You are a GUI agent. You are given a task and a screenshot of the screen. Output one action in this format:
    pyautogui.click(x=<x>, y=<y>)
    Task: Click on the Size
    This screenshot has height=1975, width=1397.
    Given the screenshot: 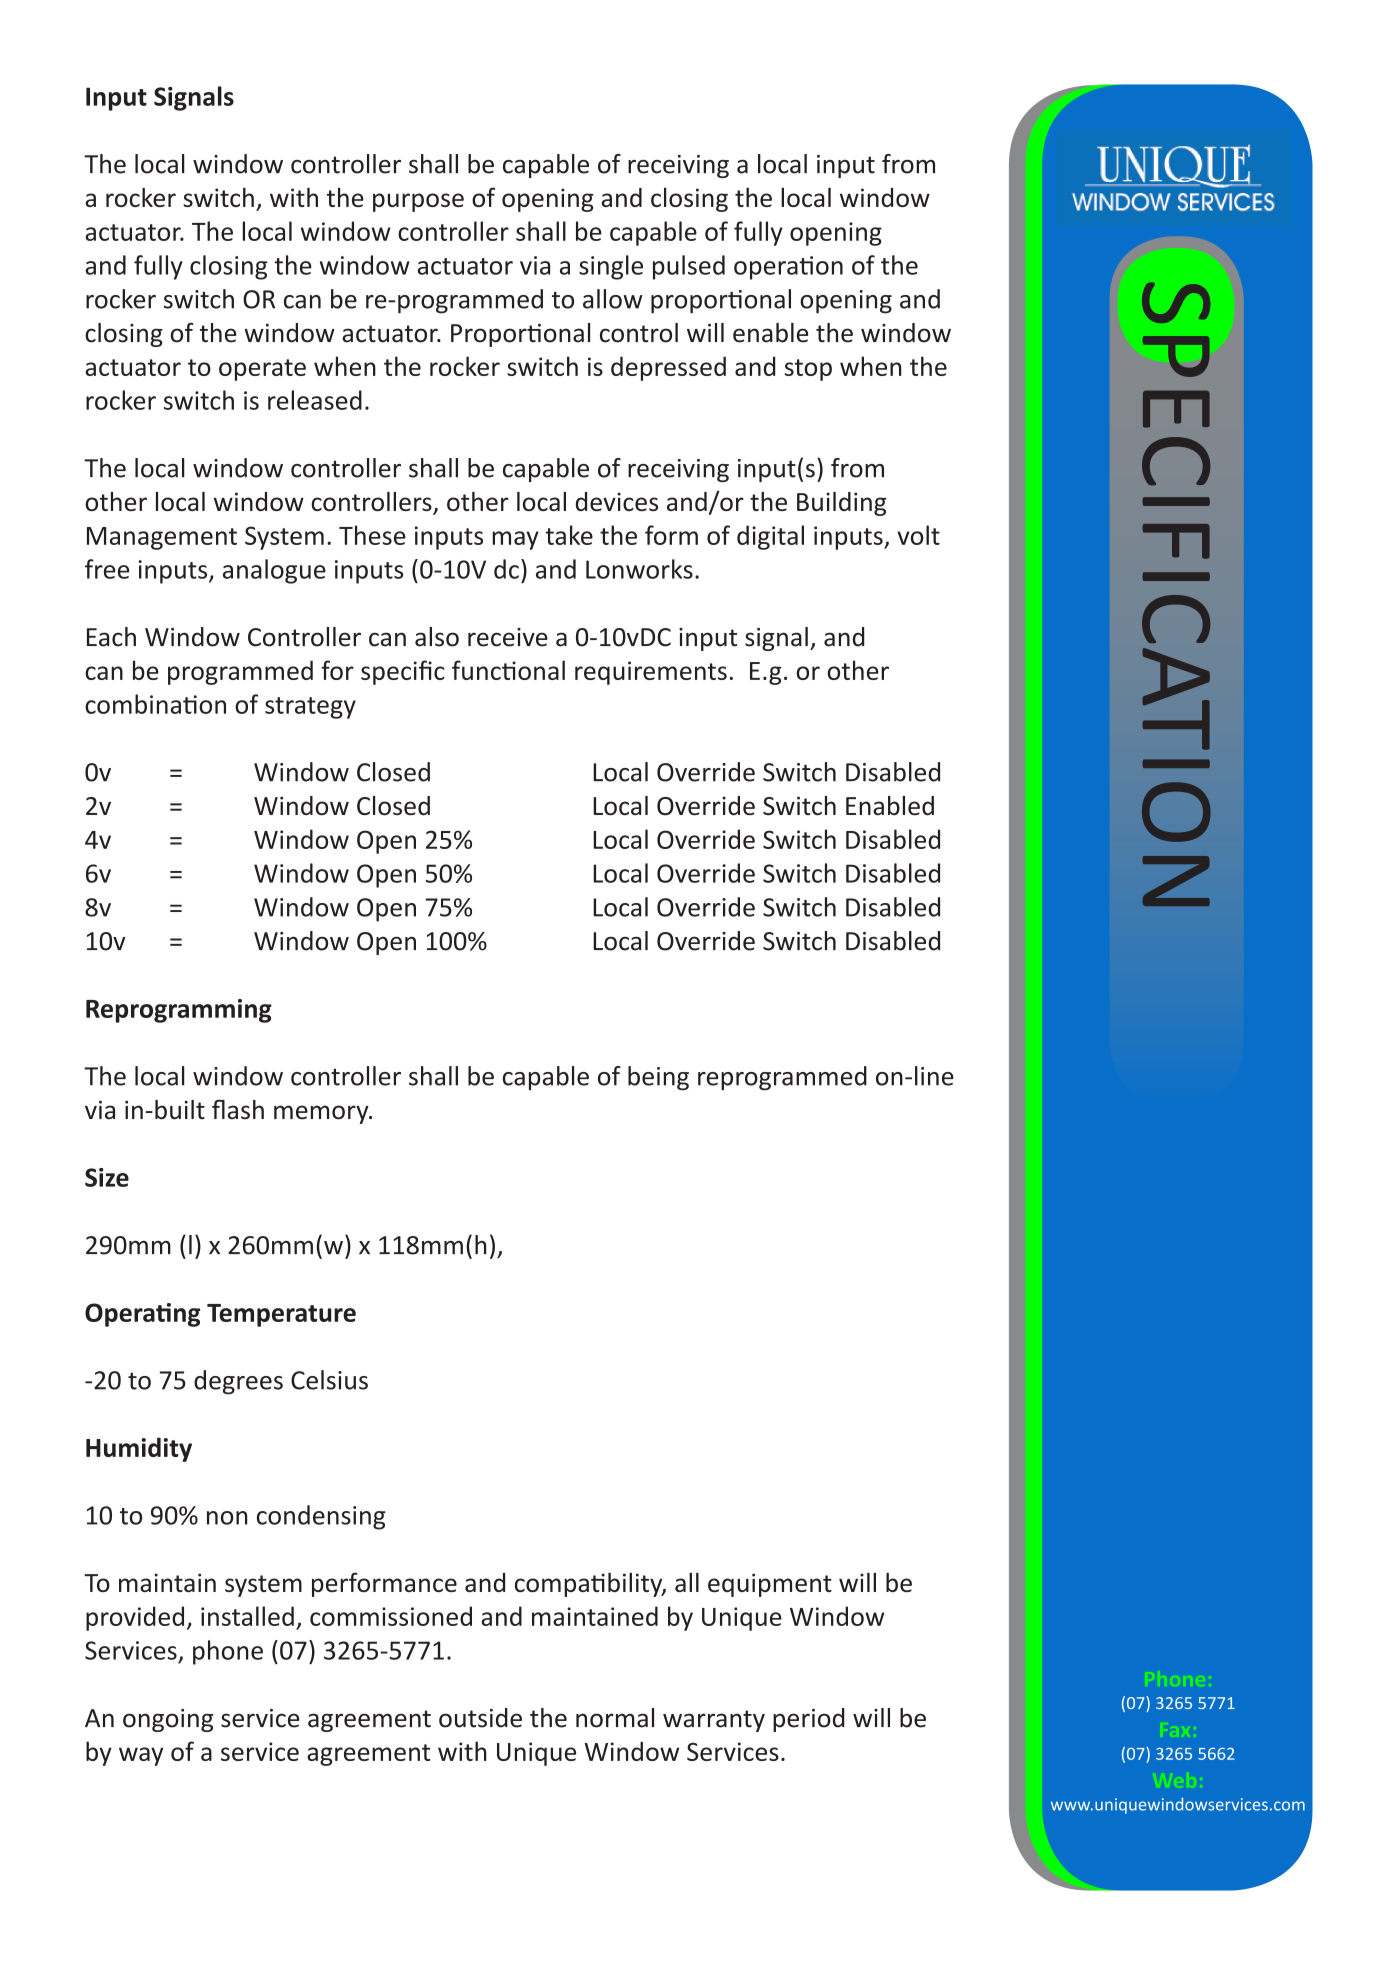 What is the action you would take?
    pyautogui.click(x=107, y=1177)
